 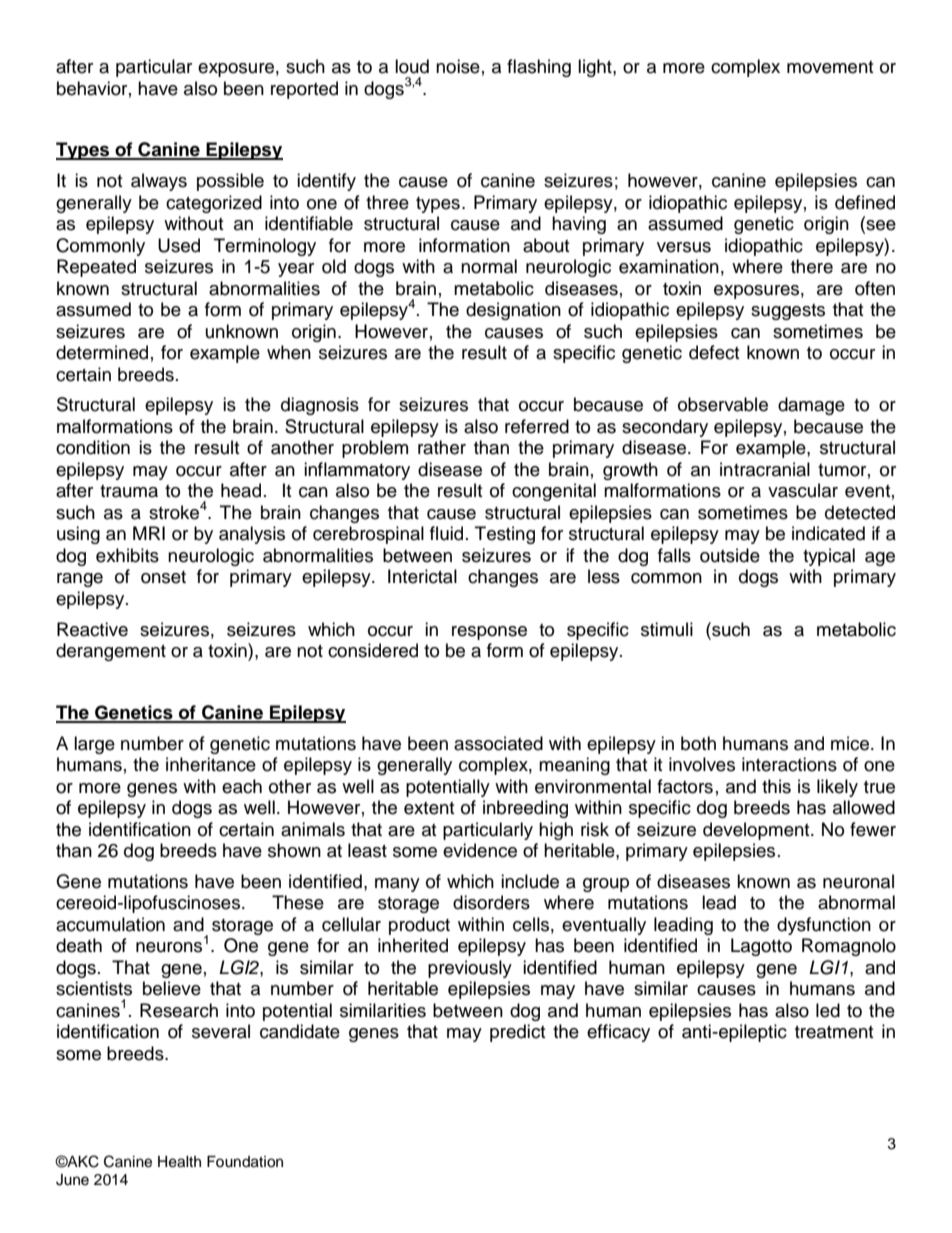 I want to click on this, so click(x=776, y=786).
